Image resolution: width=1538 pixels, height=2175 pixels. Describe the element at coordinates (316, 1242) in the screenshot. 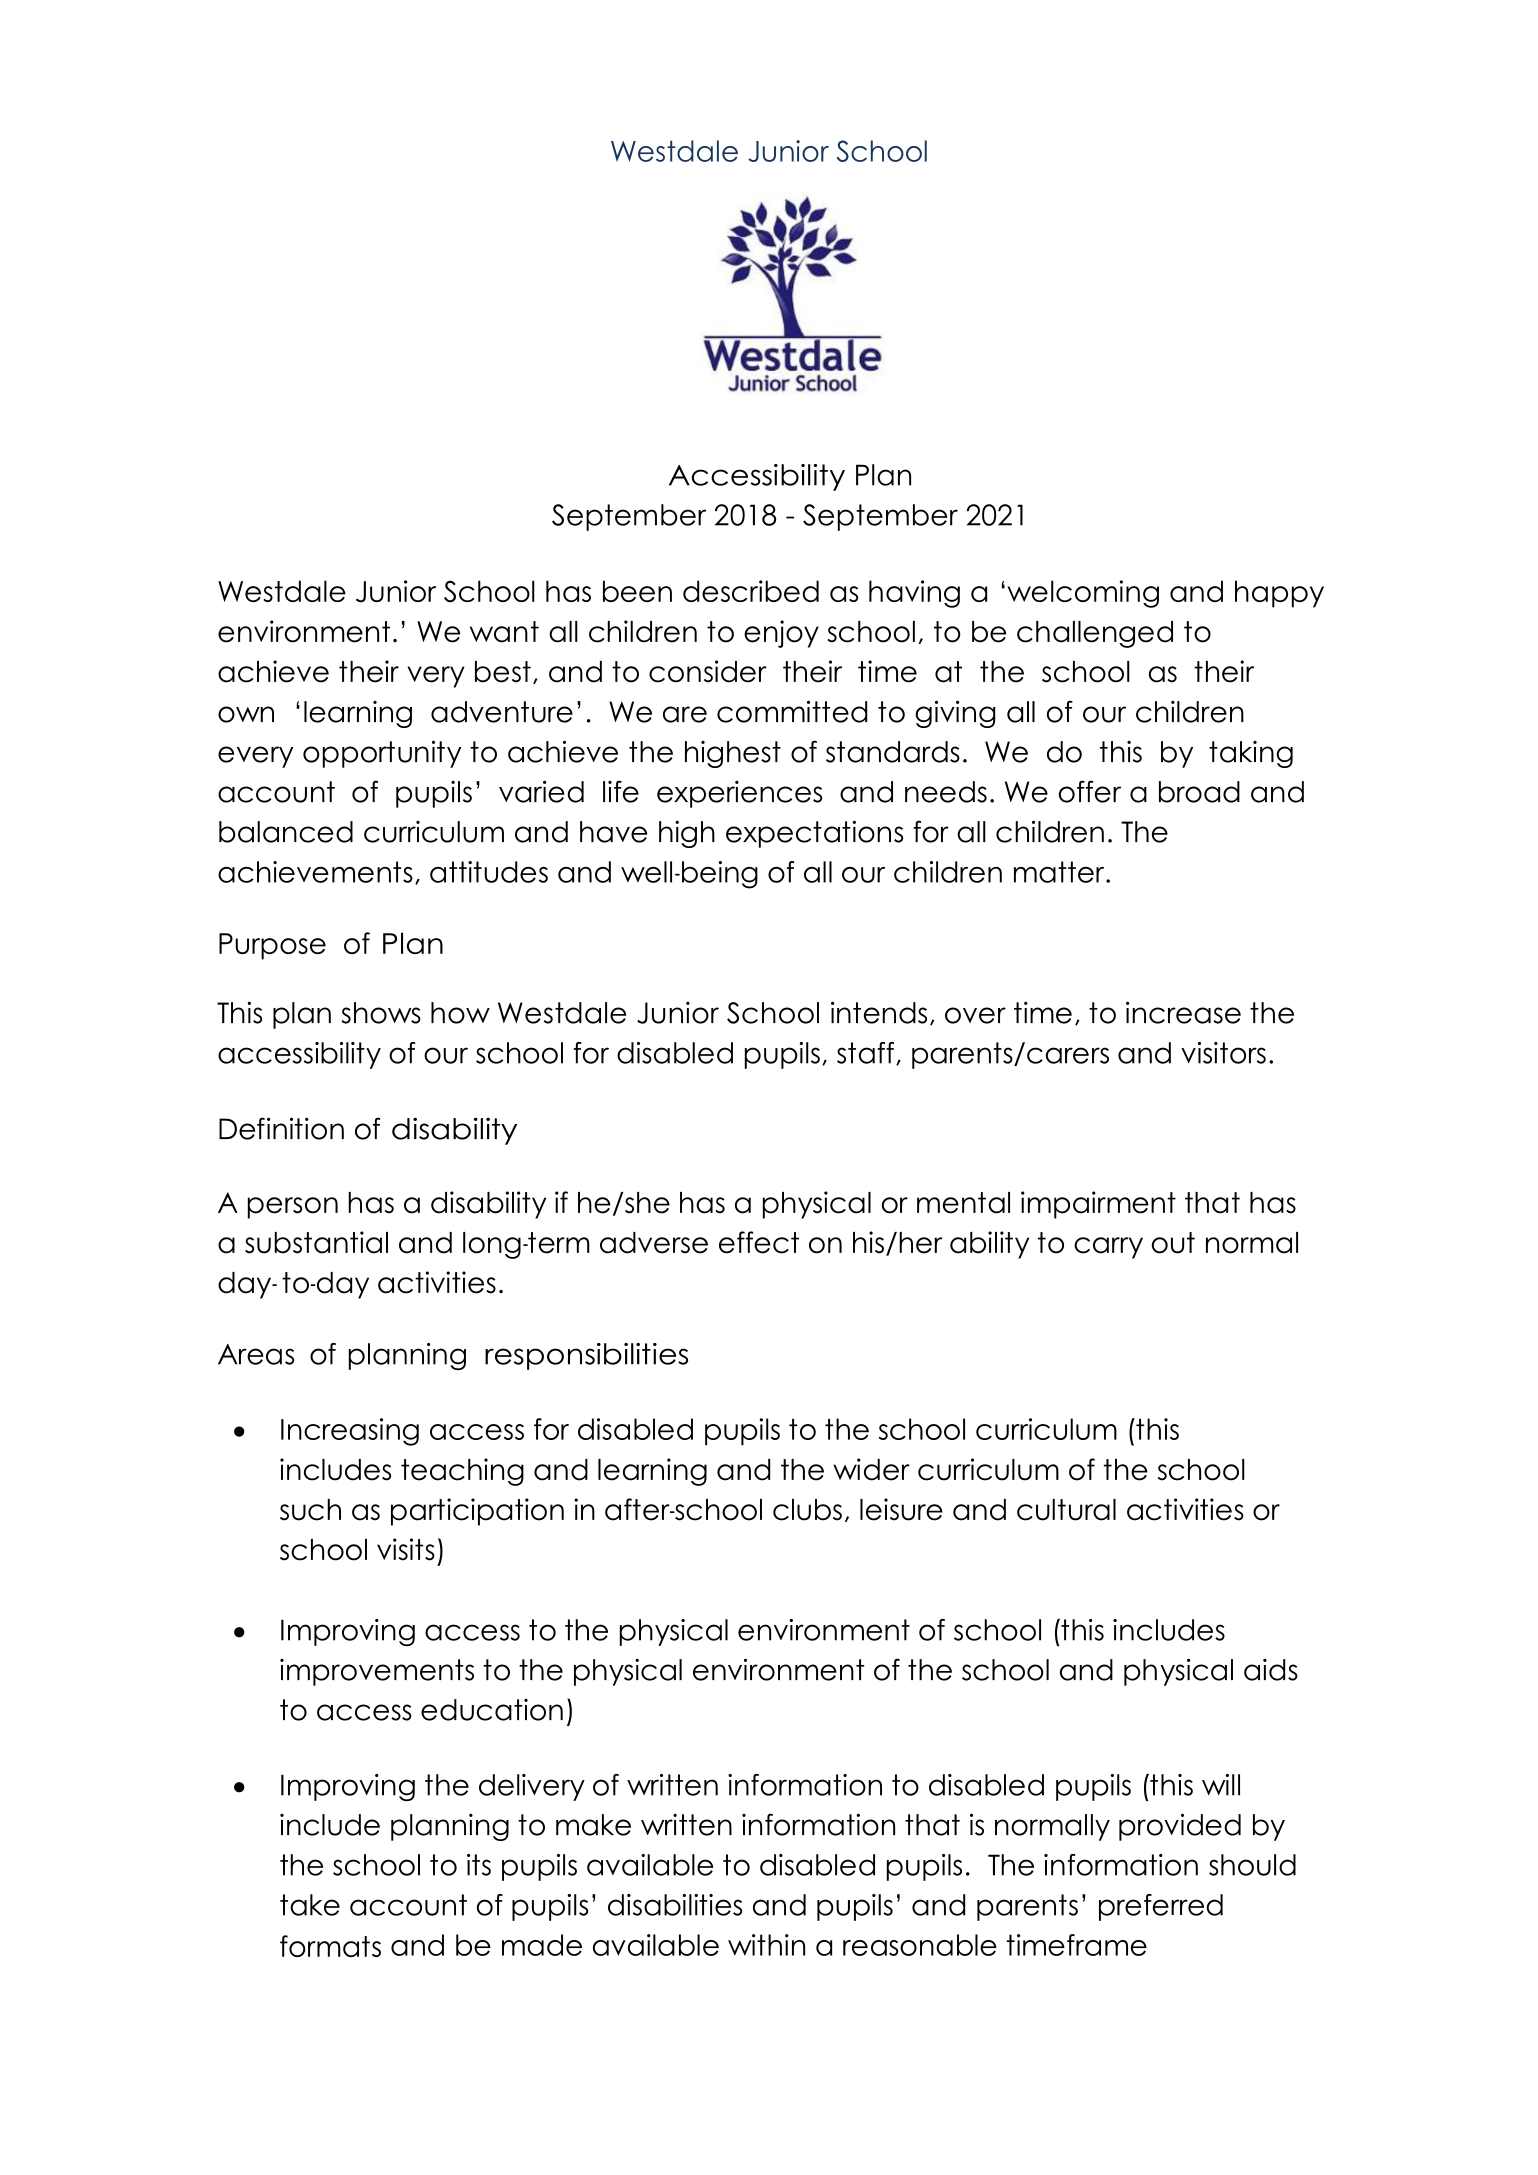

I see `substantial` at that location.
